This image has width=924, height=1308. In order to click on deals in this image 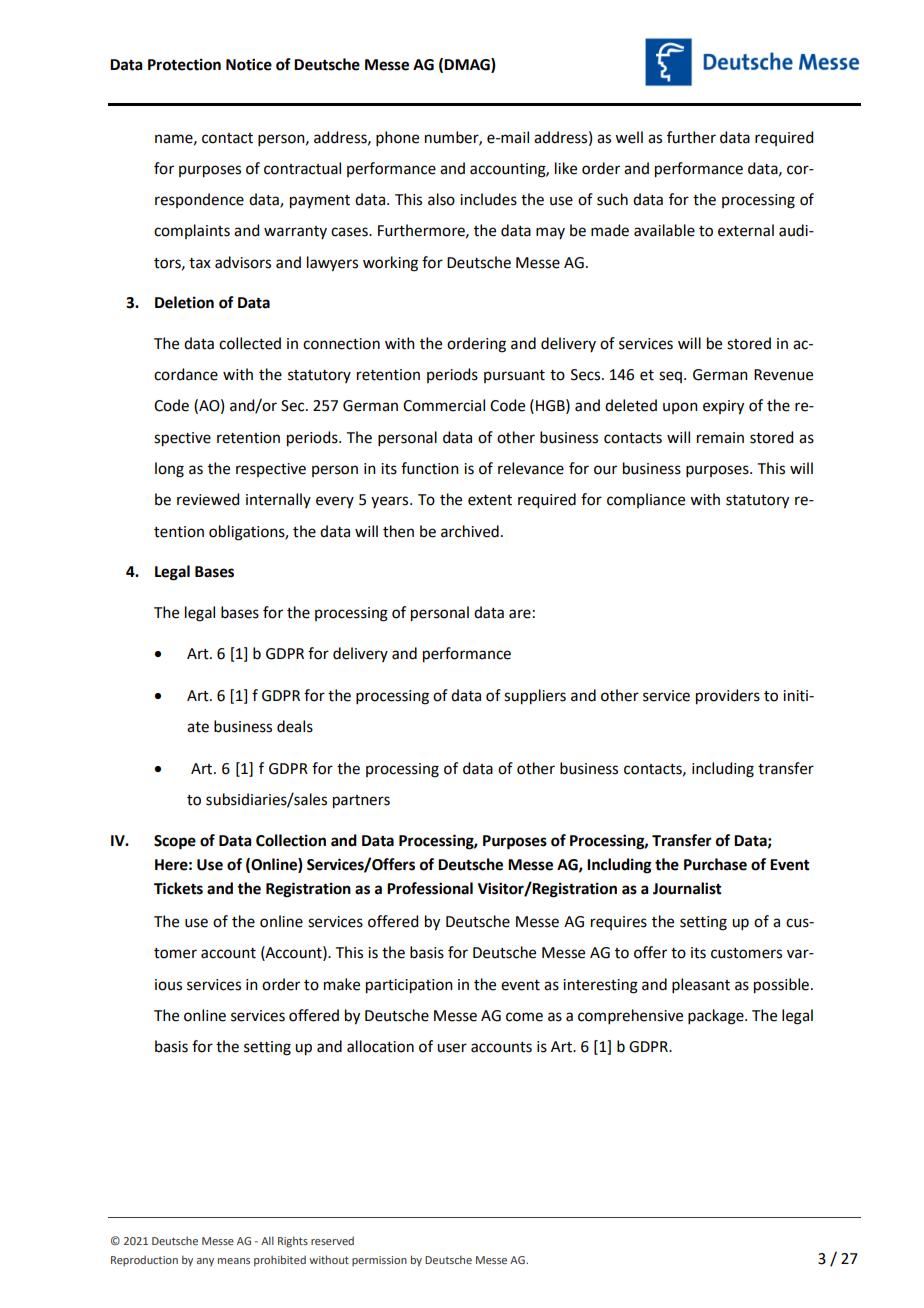, I will do `click(295, 726)`.
